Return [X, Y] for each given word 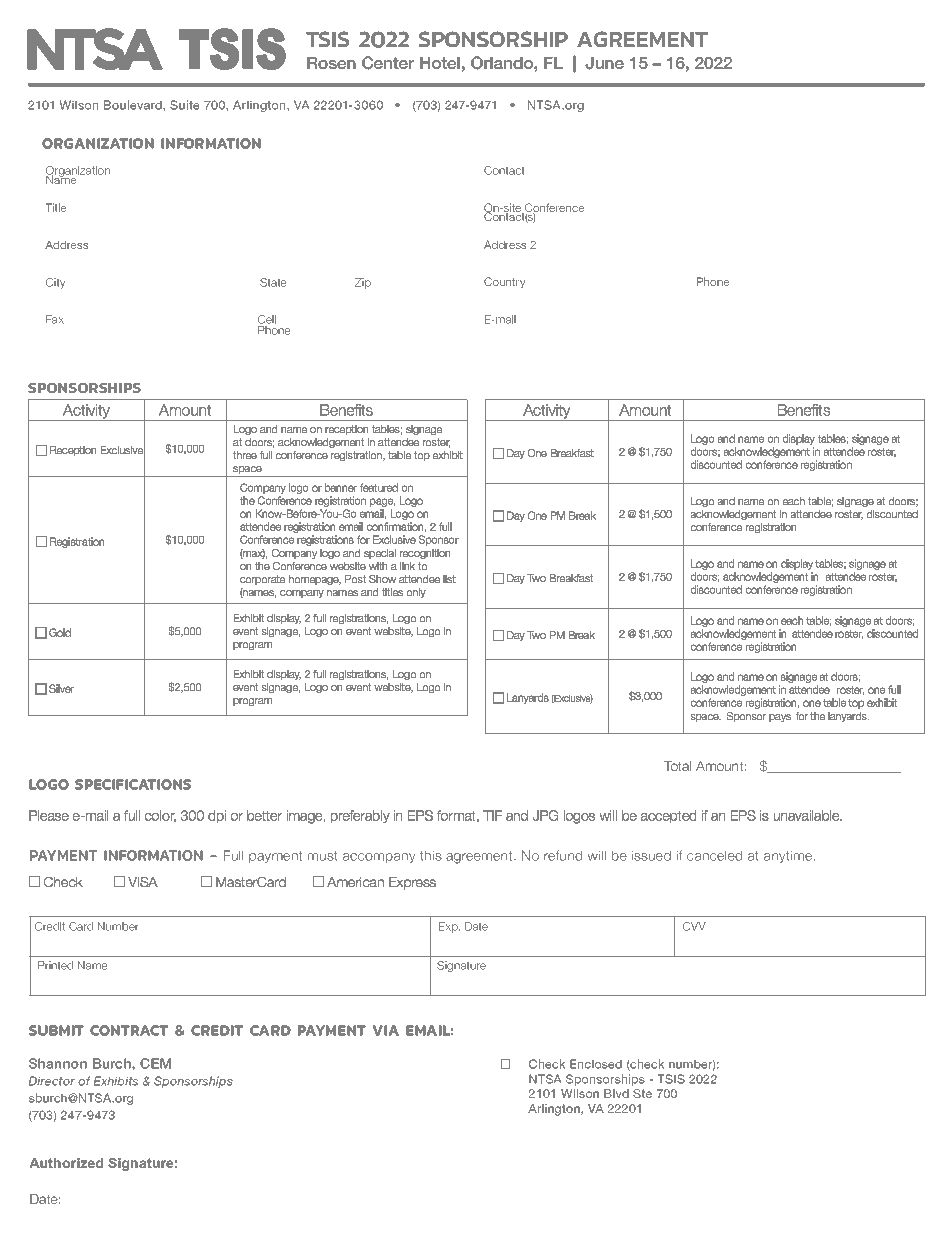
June [604, 63]
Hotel [440, 63]
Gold [60, 632]
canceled [714, 856]
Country [504, 282]
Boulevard [134, 105]
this [431, 856]
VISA [143, 882]
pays [780, 718]
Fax [55, 319]
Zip [363, 283]
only [416, 593]
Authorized [66, 1163]
